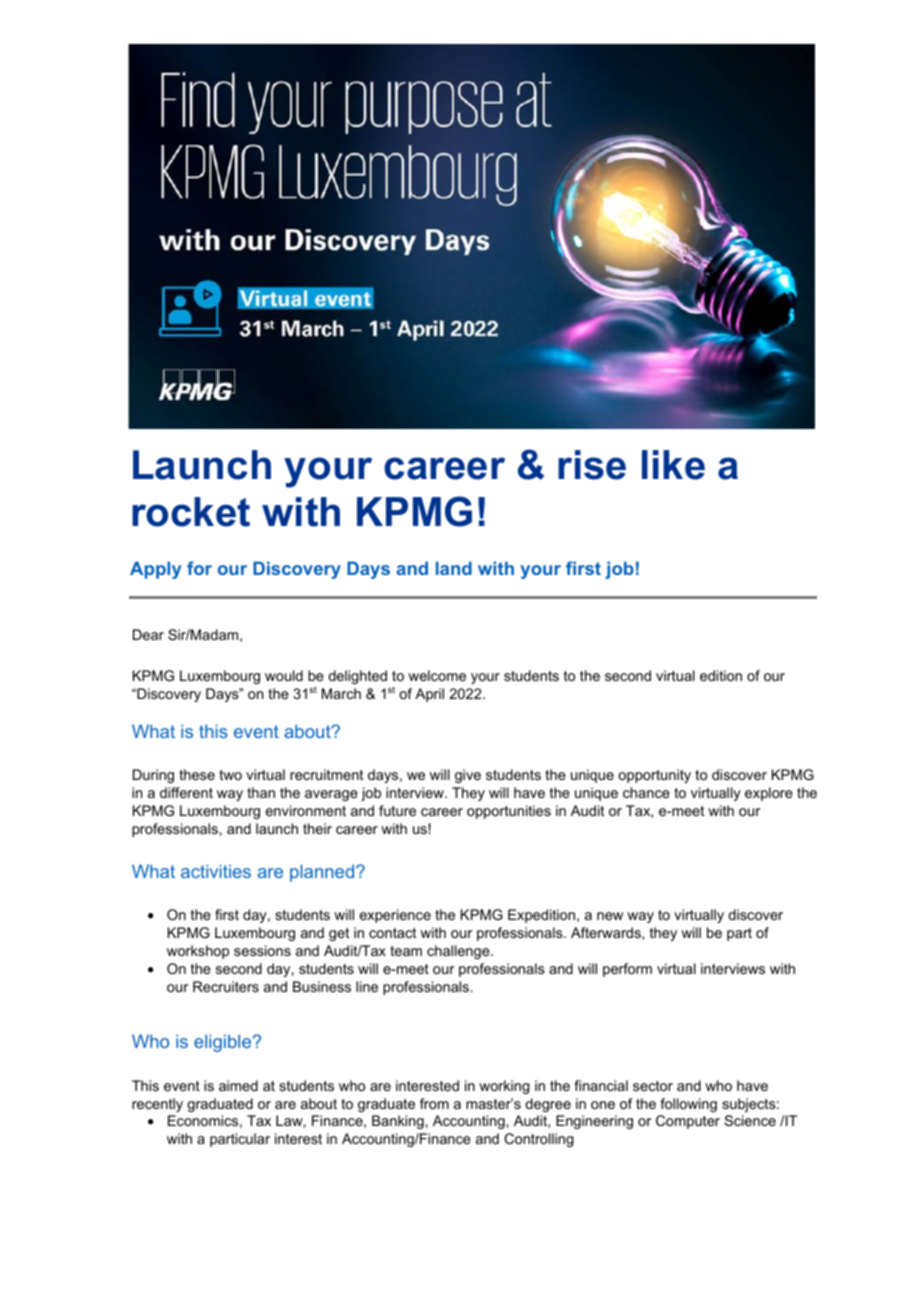 Image resolution: width=924 pixels, height=1308 pixels. What do you see at coordinates (155, 570) in the document?
I see `Apply` at bounding box center [155, 570].
